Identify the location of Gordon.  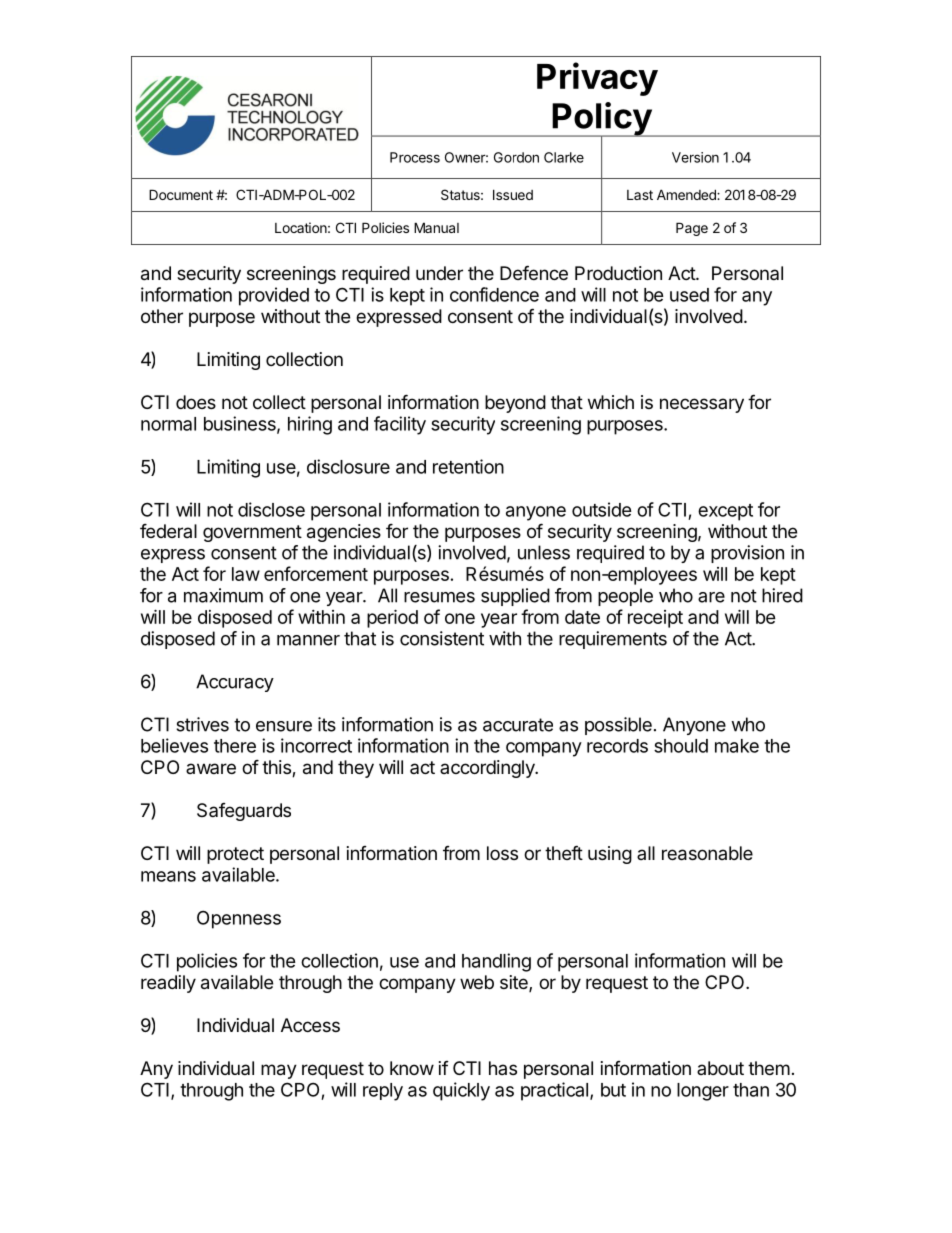
(516, 157).
